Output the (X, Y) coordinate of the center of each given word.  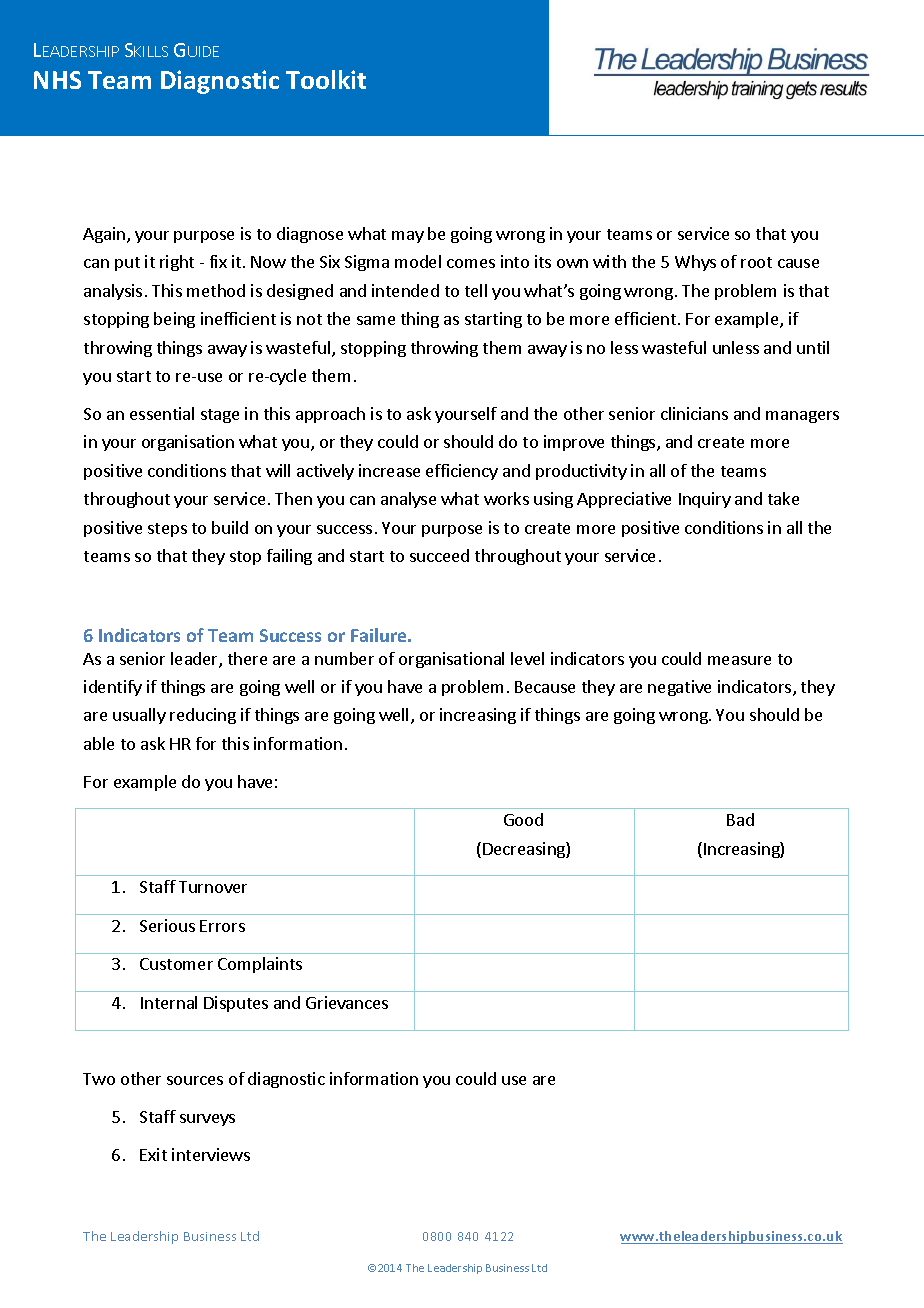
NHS (57, 80)
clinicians (694, 413)
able (99, 743)
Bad (740, 819)
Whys (695, 263)
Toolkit (326, 79)
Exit (153, 1154)
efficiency (462, 472)
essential (162, 413)
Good (523, 819)
